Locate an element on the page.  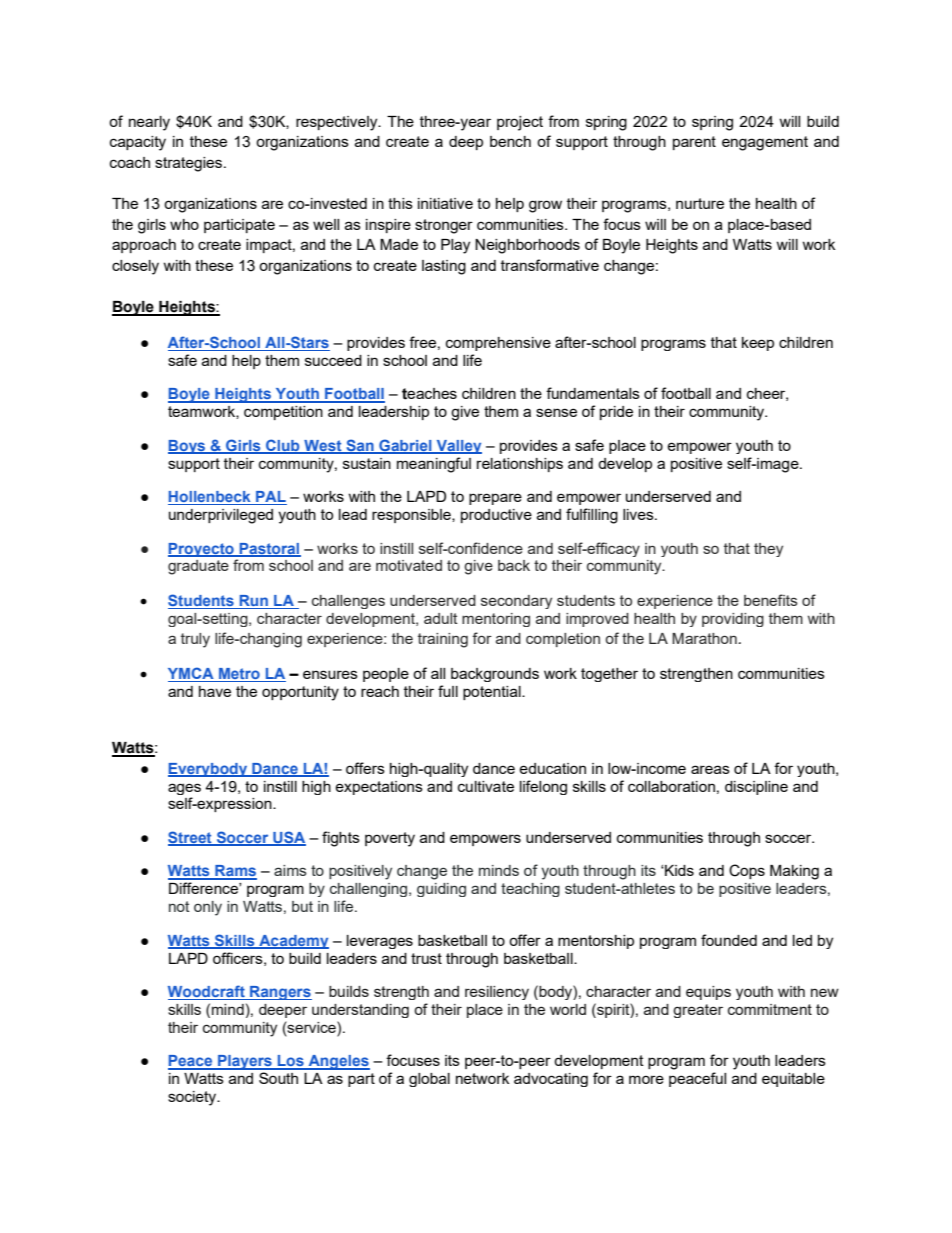
global is located at coordinates (429, 1080).
